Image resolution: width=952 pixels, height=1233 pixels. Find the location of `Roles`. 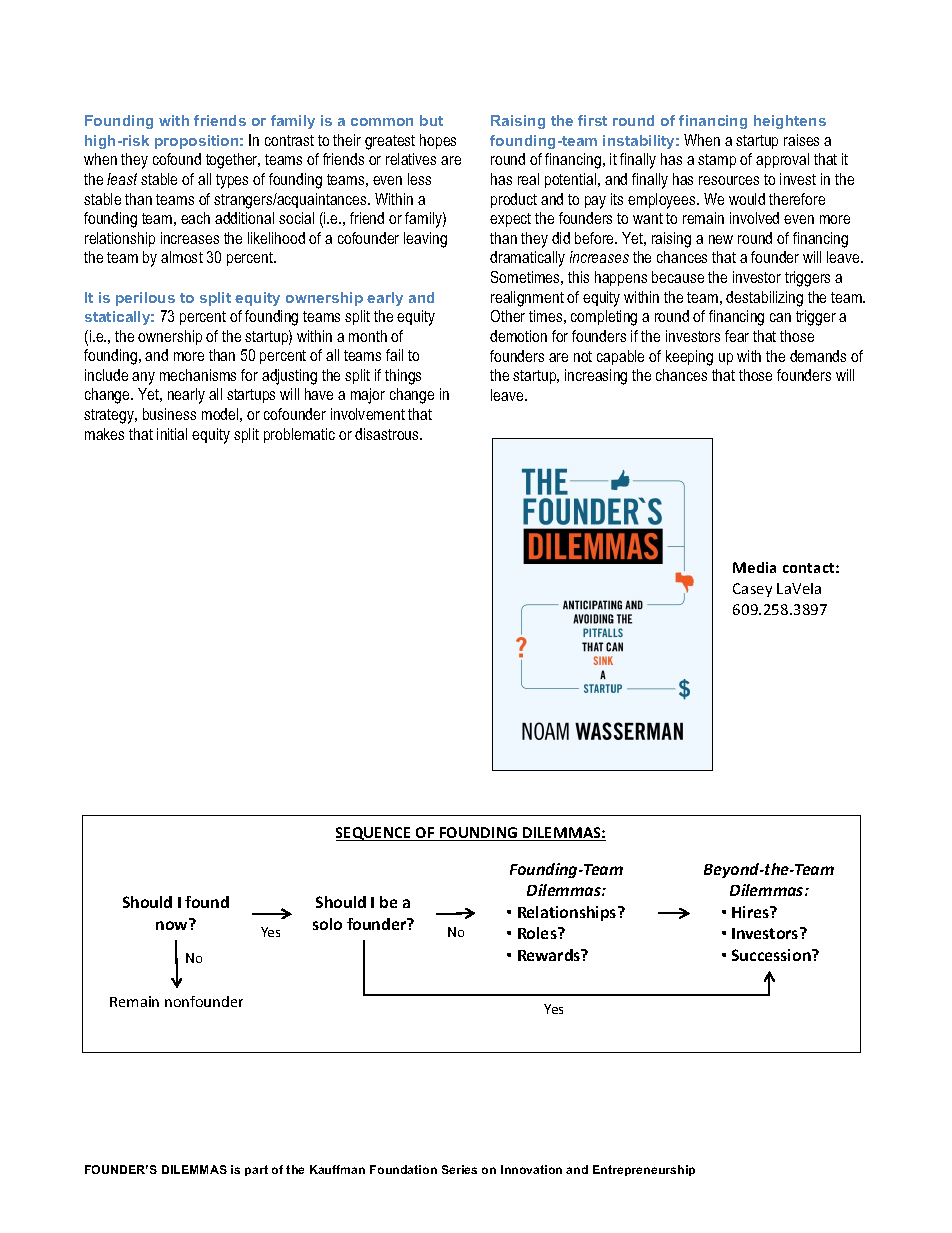

Roles is located at coordinates (538, 933).
